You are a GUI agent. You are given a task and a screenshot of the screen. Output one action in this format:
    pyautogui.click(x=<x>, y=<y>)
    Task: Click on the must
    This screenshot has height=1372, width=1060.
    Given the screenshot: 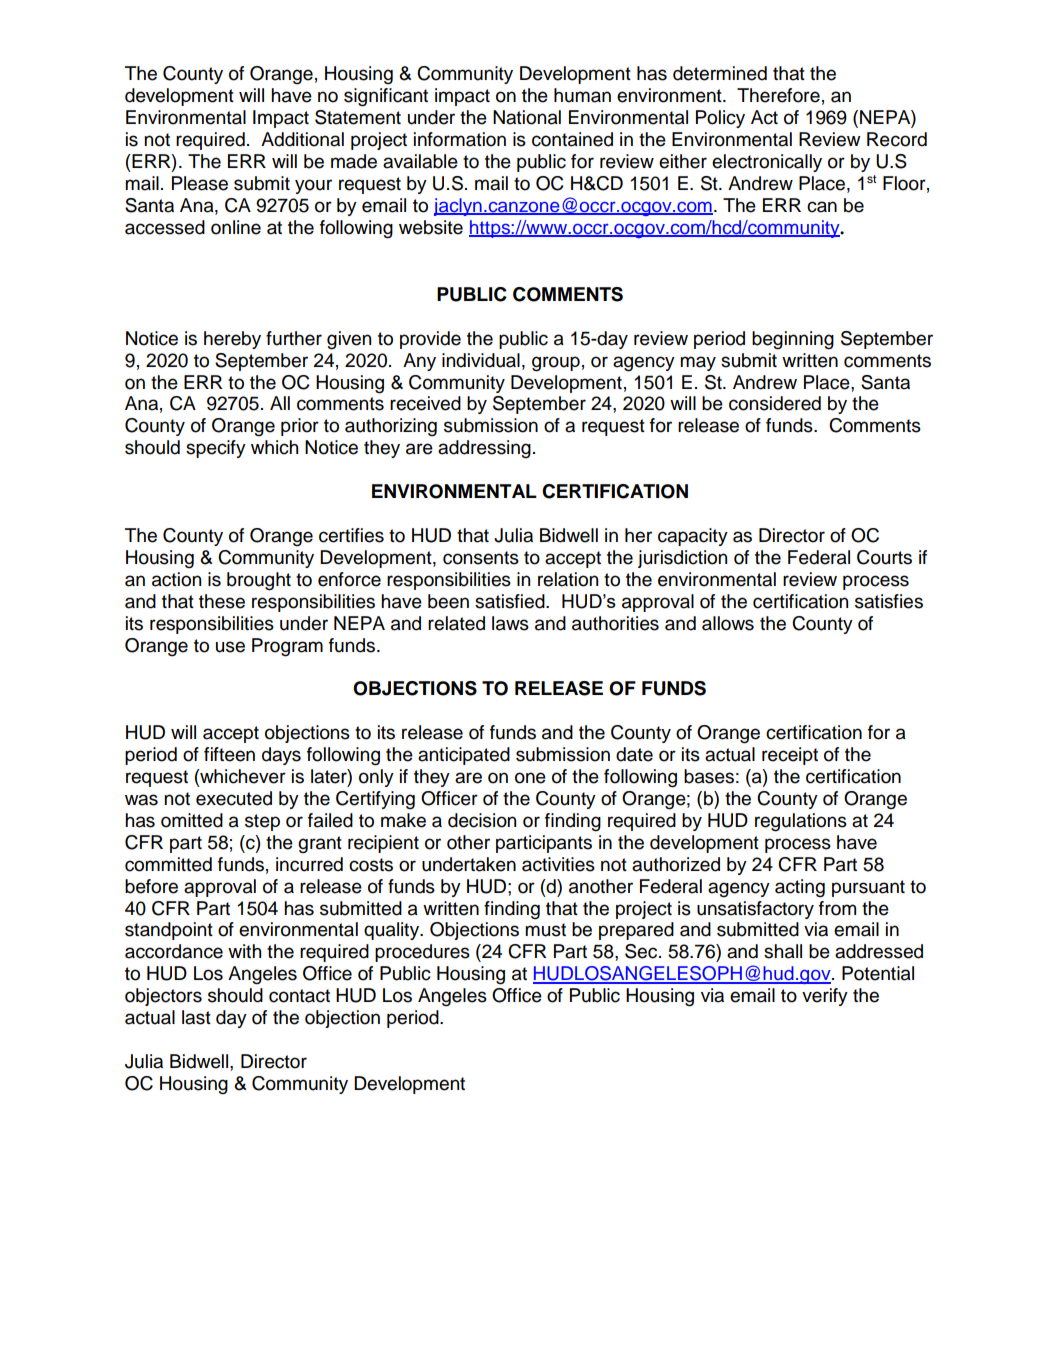 What is the action you would take?
    pyautogui.click(x=545, y=930)
